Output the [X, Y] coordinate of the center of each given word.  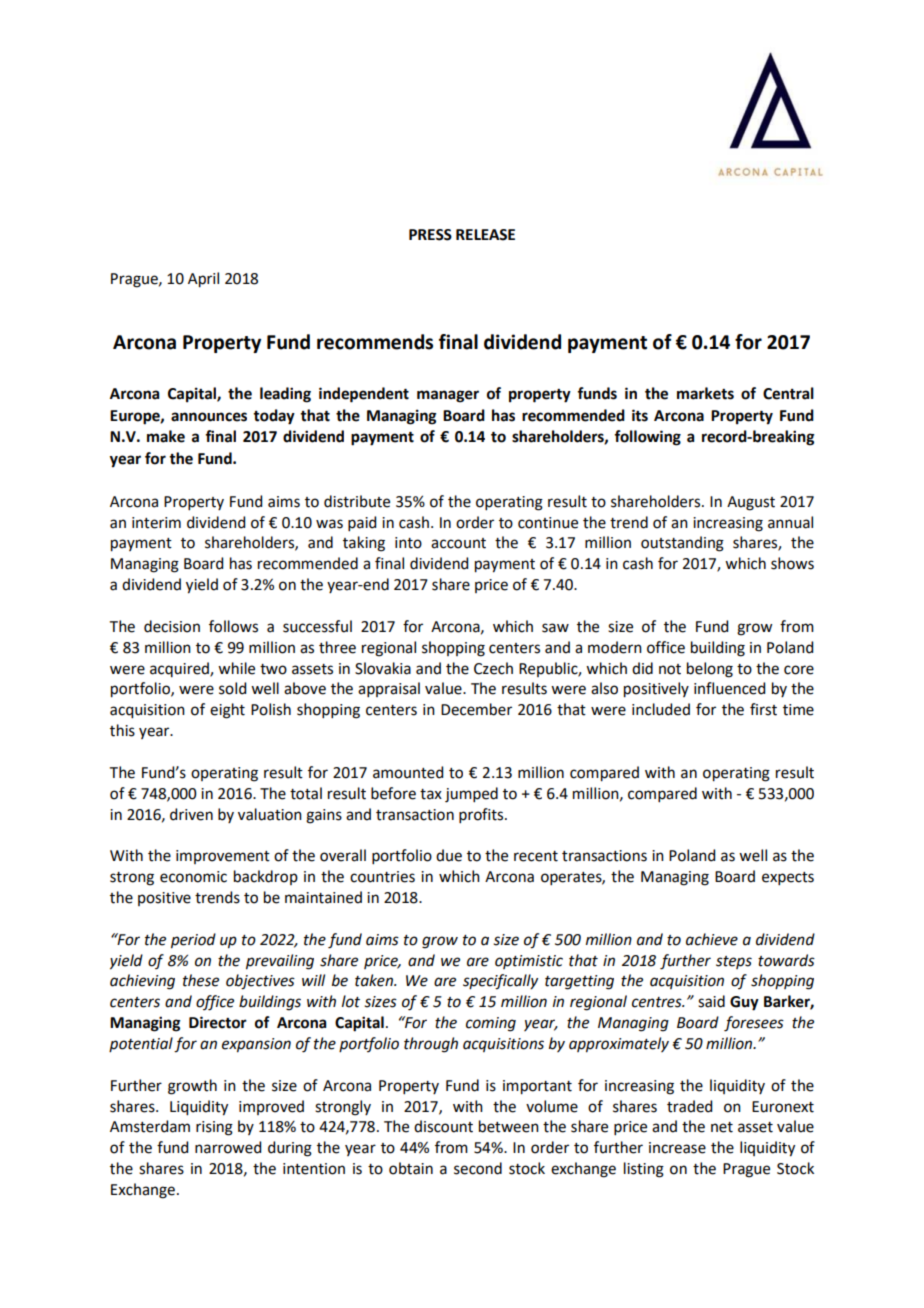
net [722, 1127]
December [476, 709]
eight [227, 711]
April [203, 280]
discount [443, 1126]
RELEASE [485, 235]
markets [705, 393]
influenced [729, 688]
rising [214, 1128]
